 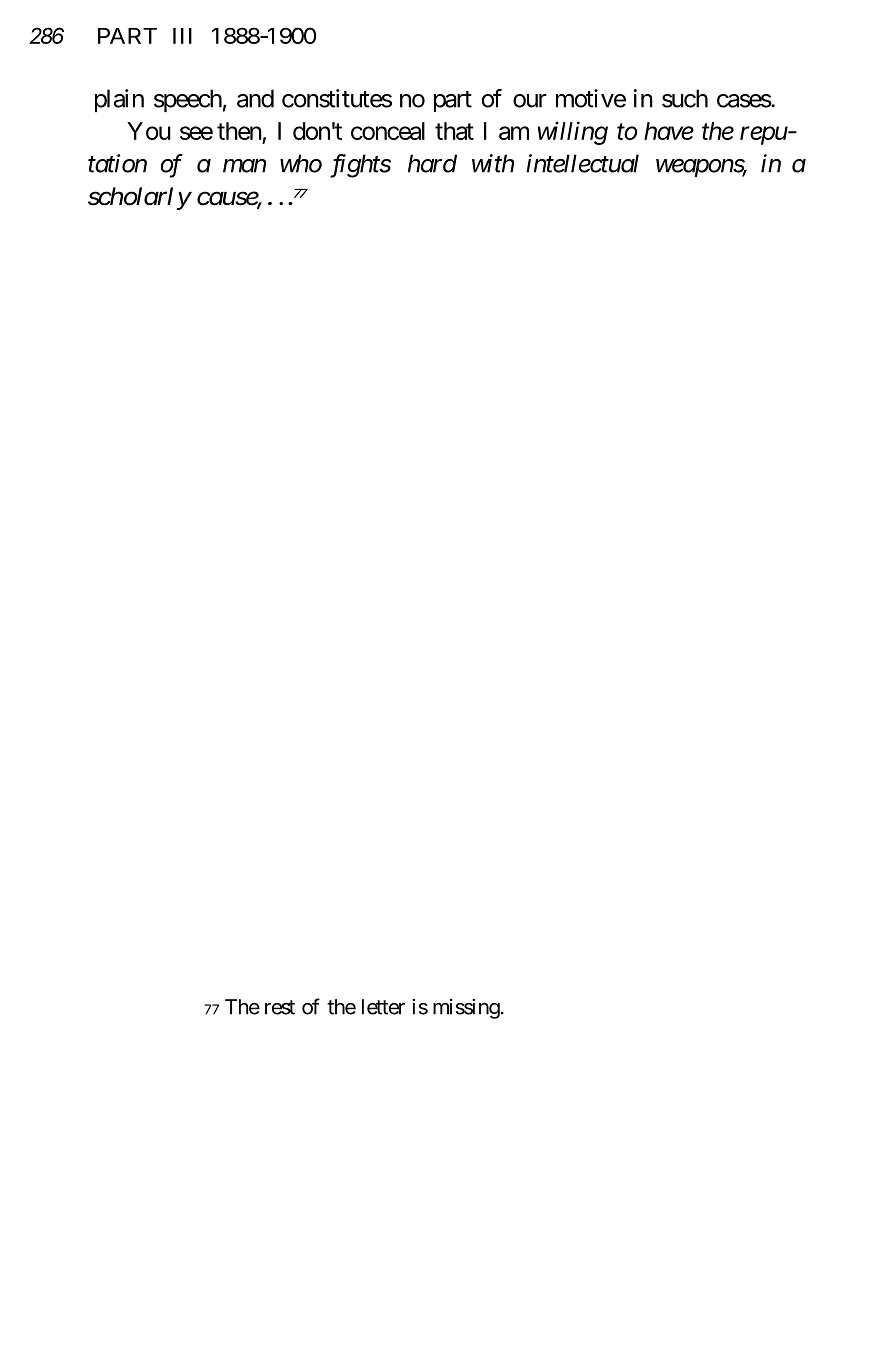 I want to click on such, so click(x=685, y=98).
